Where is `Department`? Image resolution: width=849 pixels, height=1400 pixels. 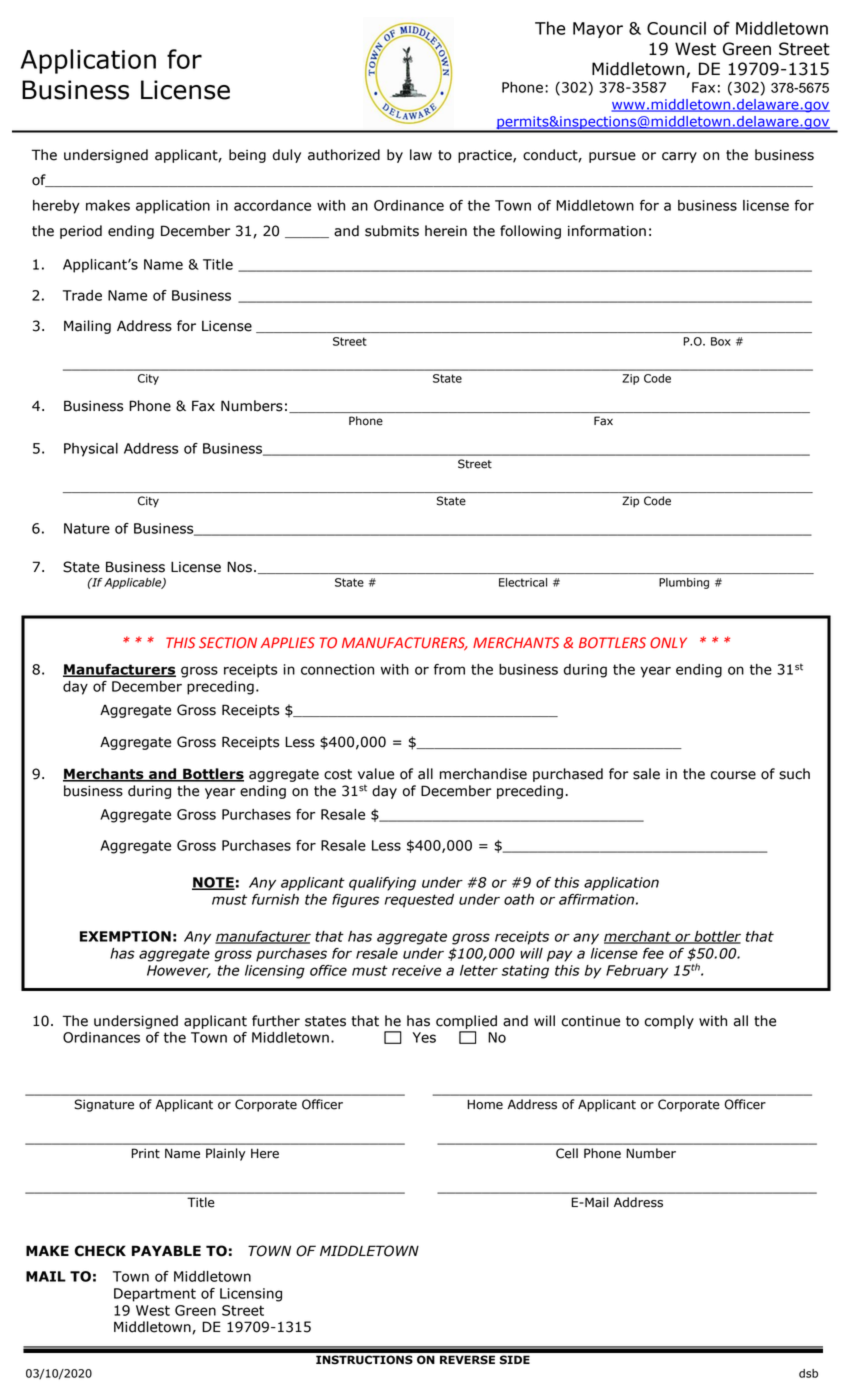
Department is located at coordinates (155, 1295).
